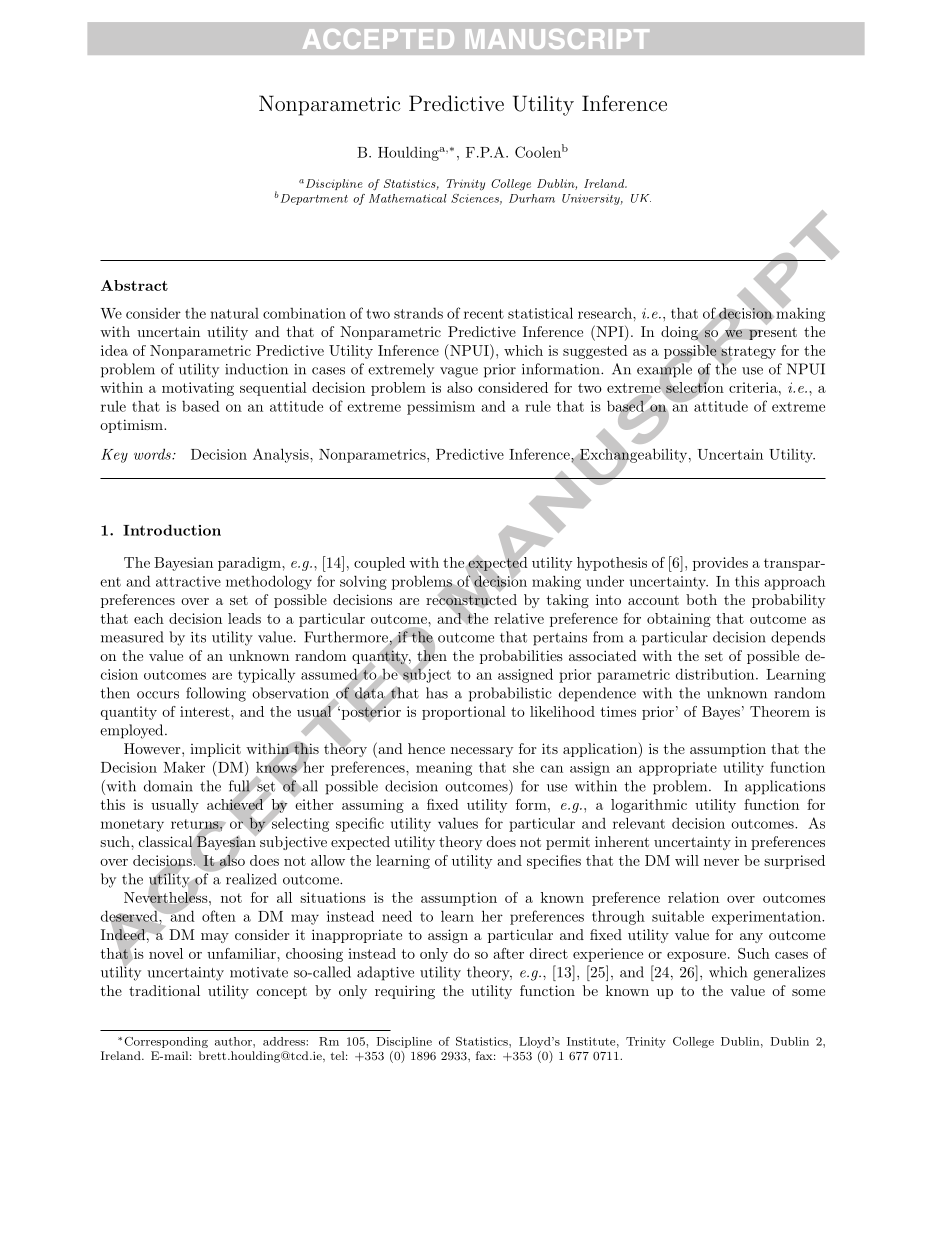 This screenshot has height=1233, width=952. I want to click on requiring, so click(405, 992).
